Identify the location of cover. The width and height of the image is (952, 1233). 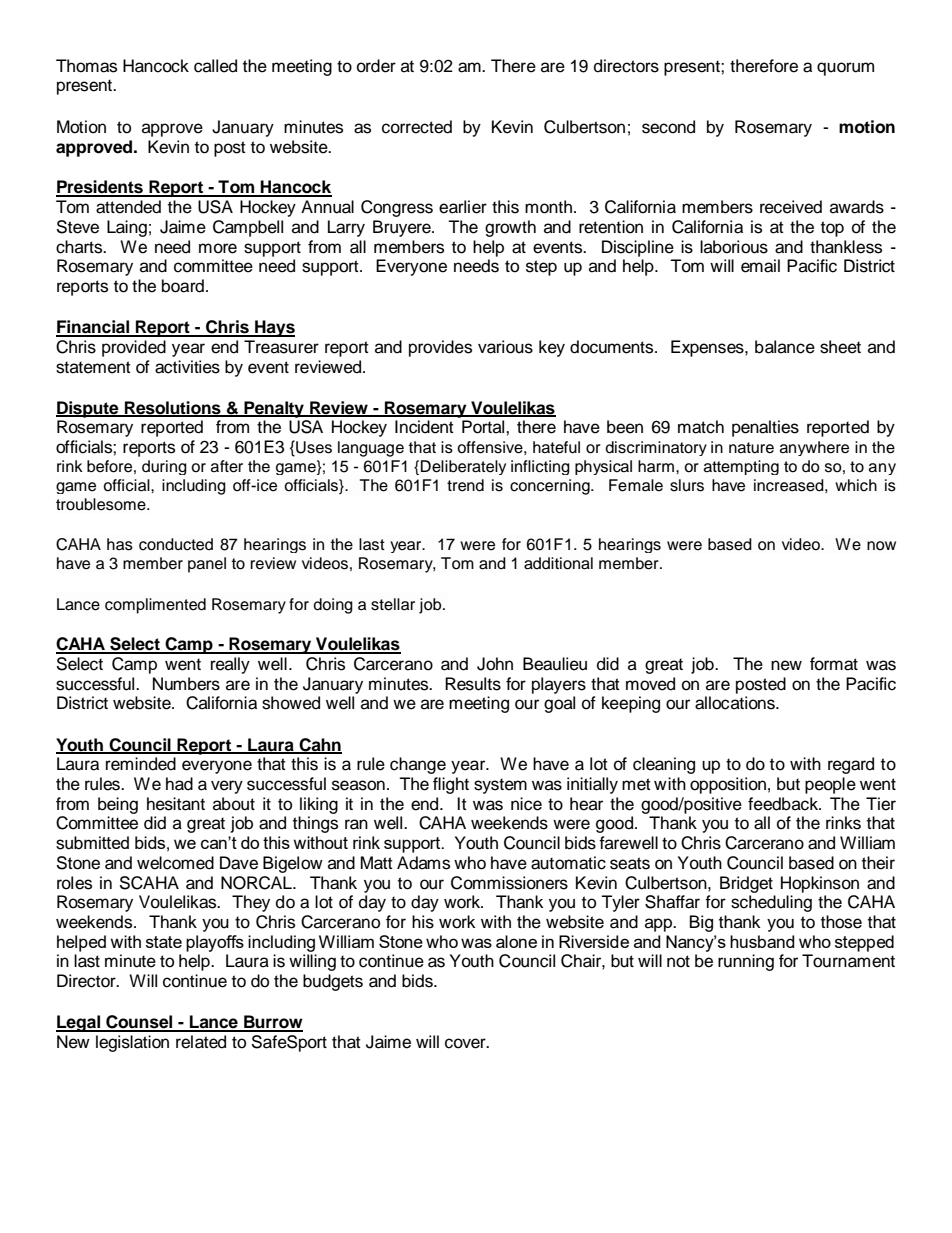
(466, 1043).
